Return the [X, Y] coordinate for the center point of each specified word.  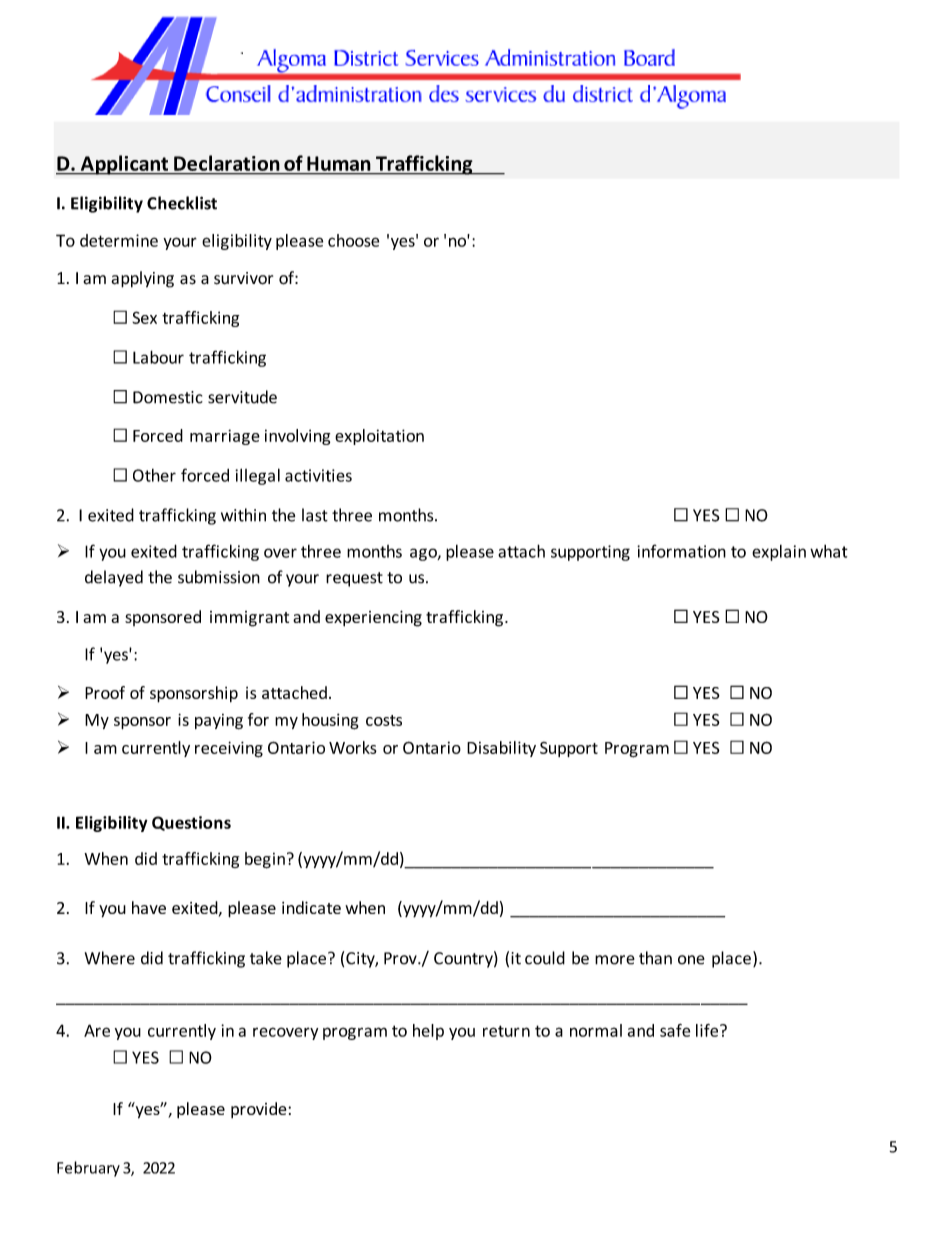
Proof [105, 692]
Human [338, 163]
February [88, 1169]
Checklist [182, 203]
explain [779, 553]
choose [353, 240]
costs [384, 720]
